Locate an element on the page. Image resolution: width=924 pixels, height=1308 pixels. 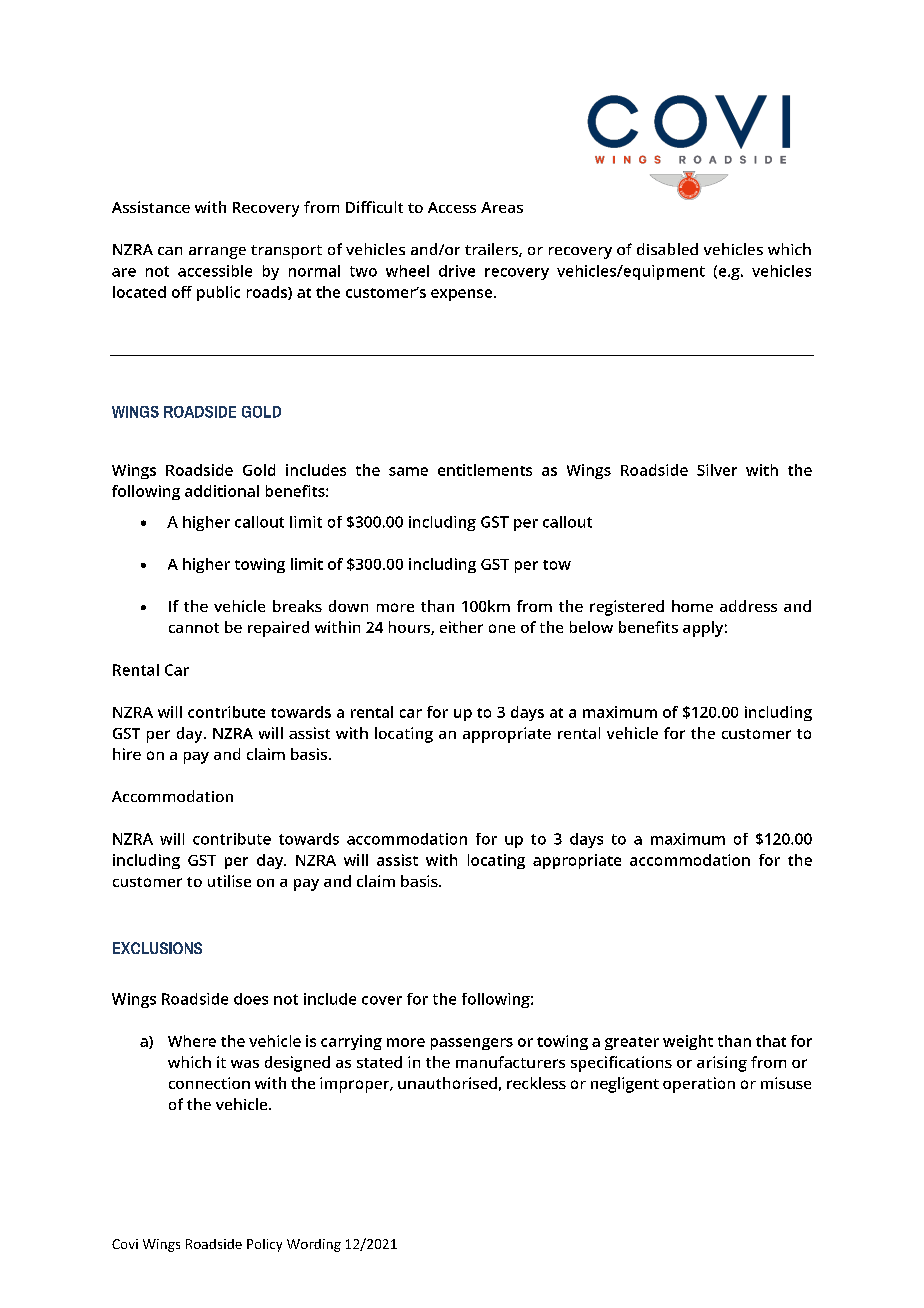
Policy is located at coordinates (264, 1245).
